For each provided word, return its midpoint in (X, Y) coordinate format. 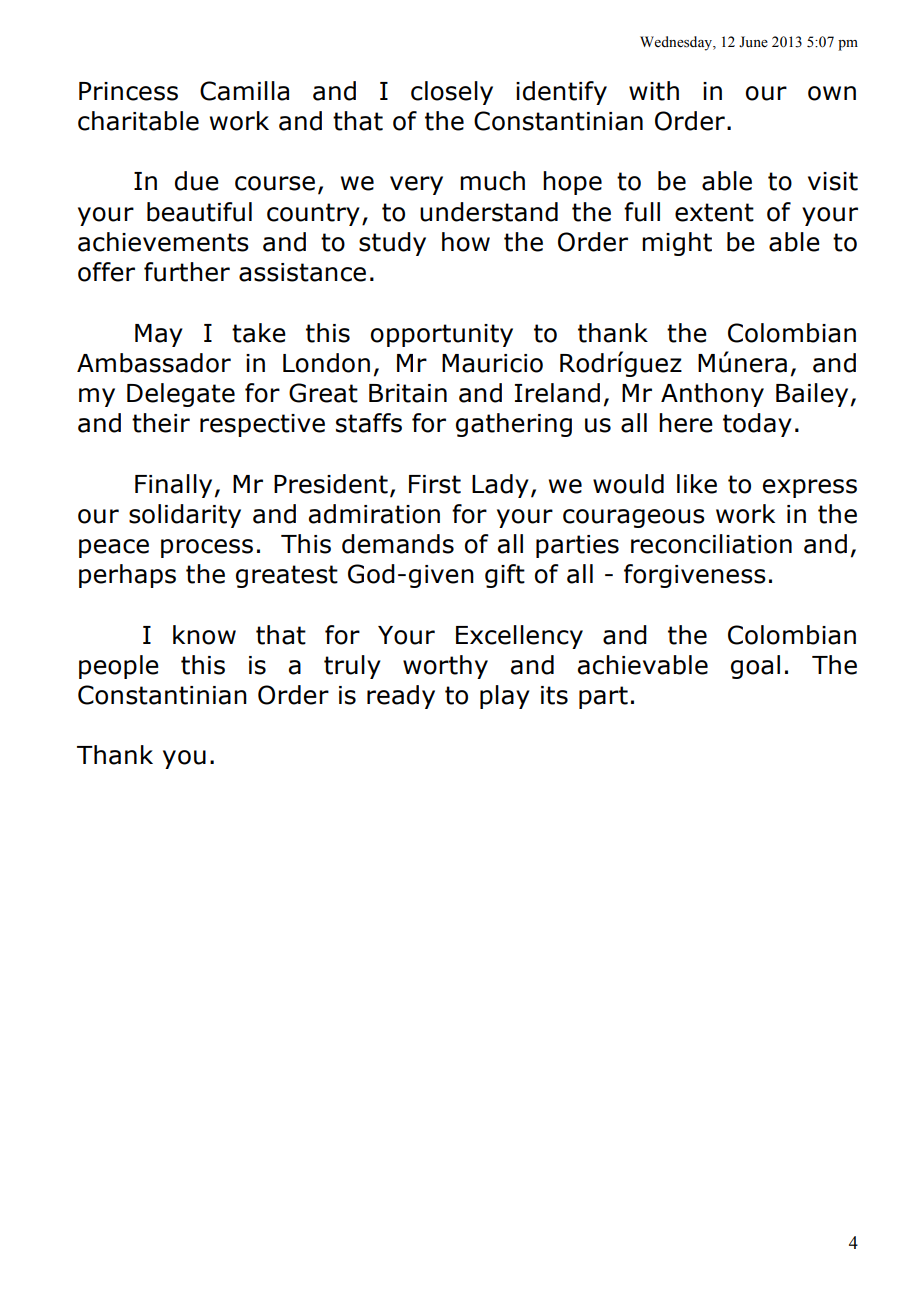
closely (452, 93)
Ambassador (154, 363)
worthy (445, 667)
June (753, 42)
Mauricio (492, 363)
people (119, 667)
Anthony (712, 395)
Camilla (244, 91)
